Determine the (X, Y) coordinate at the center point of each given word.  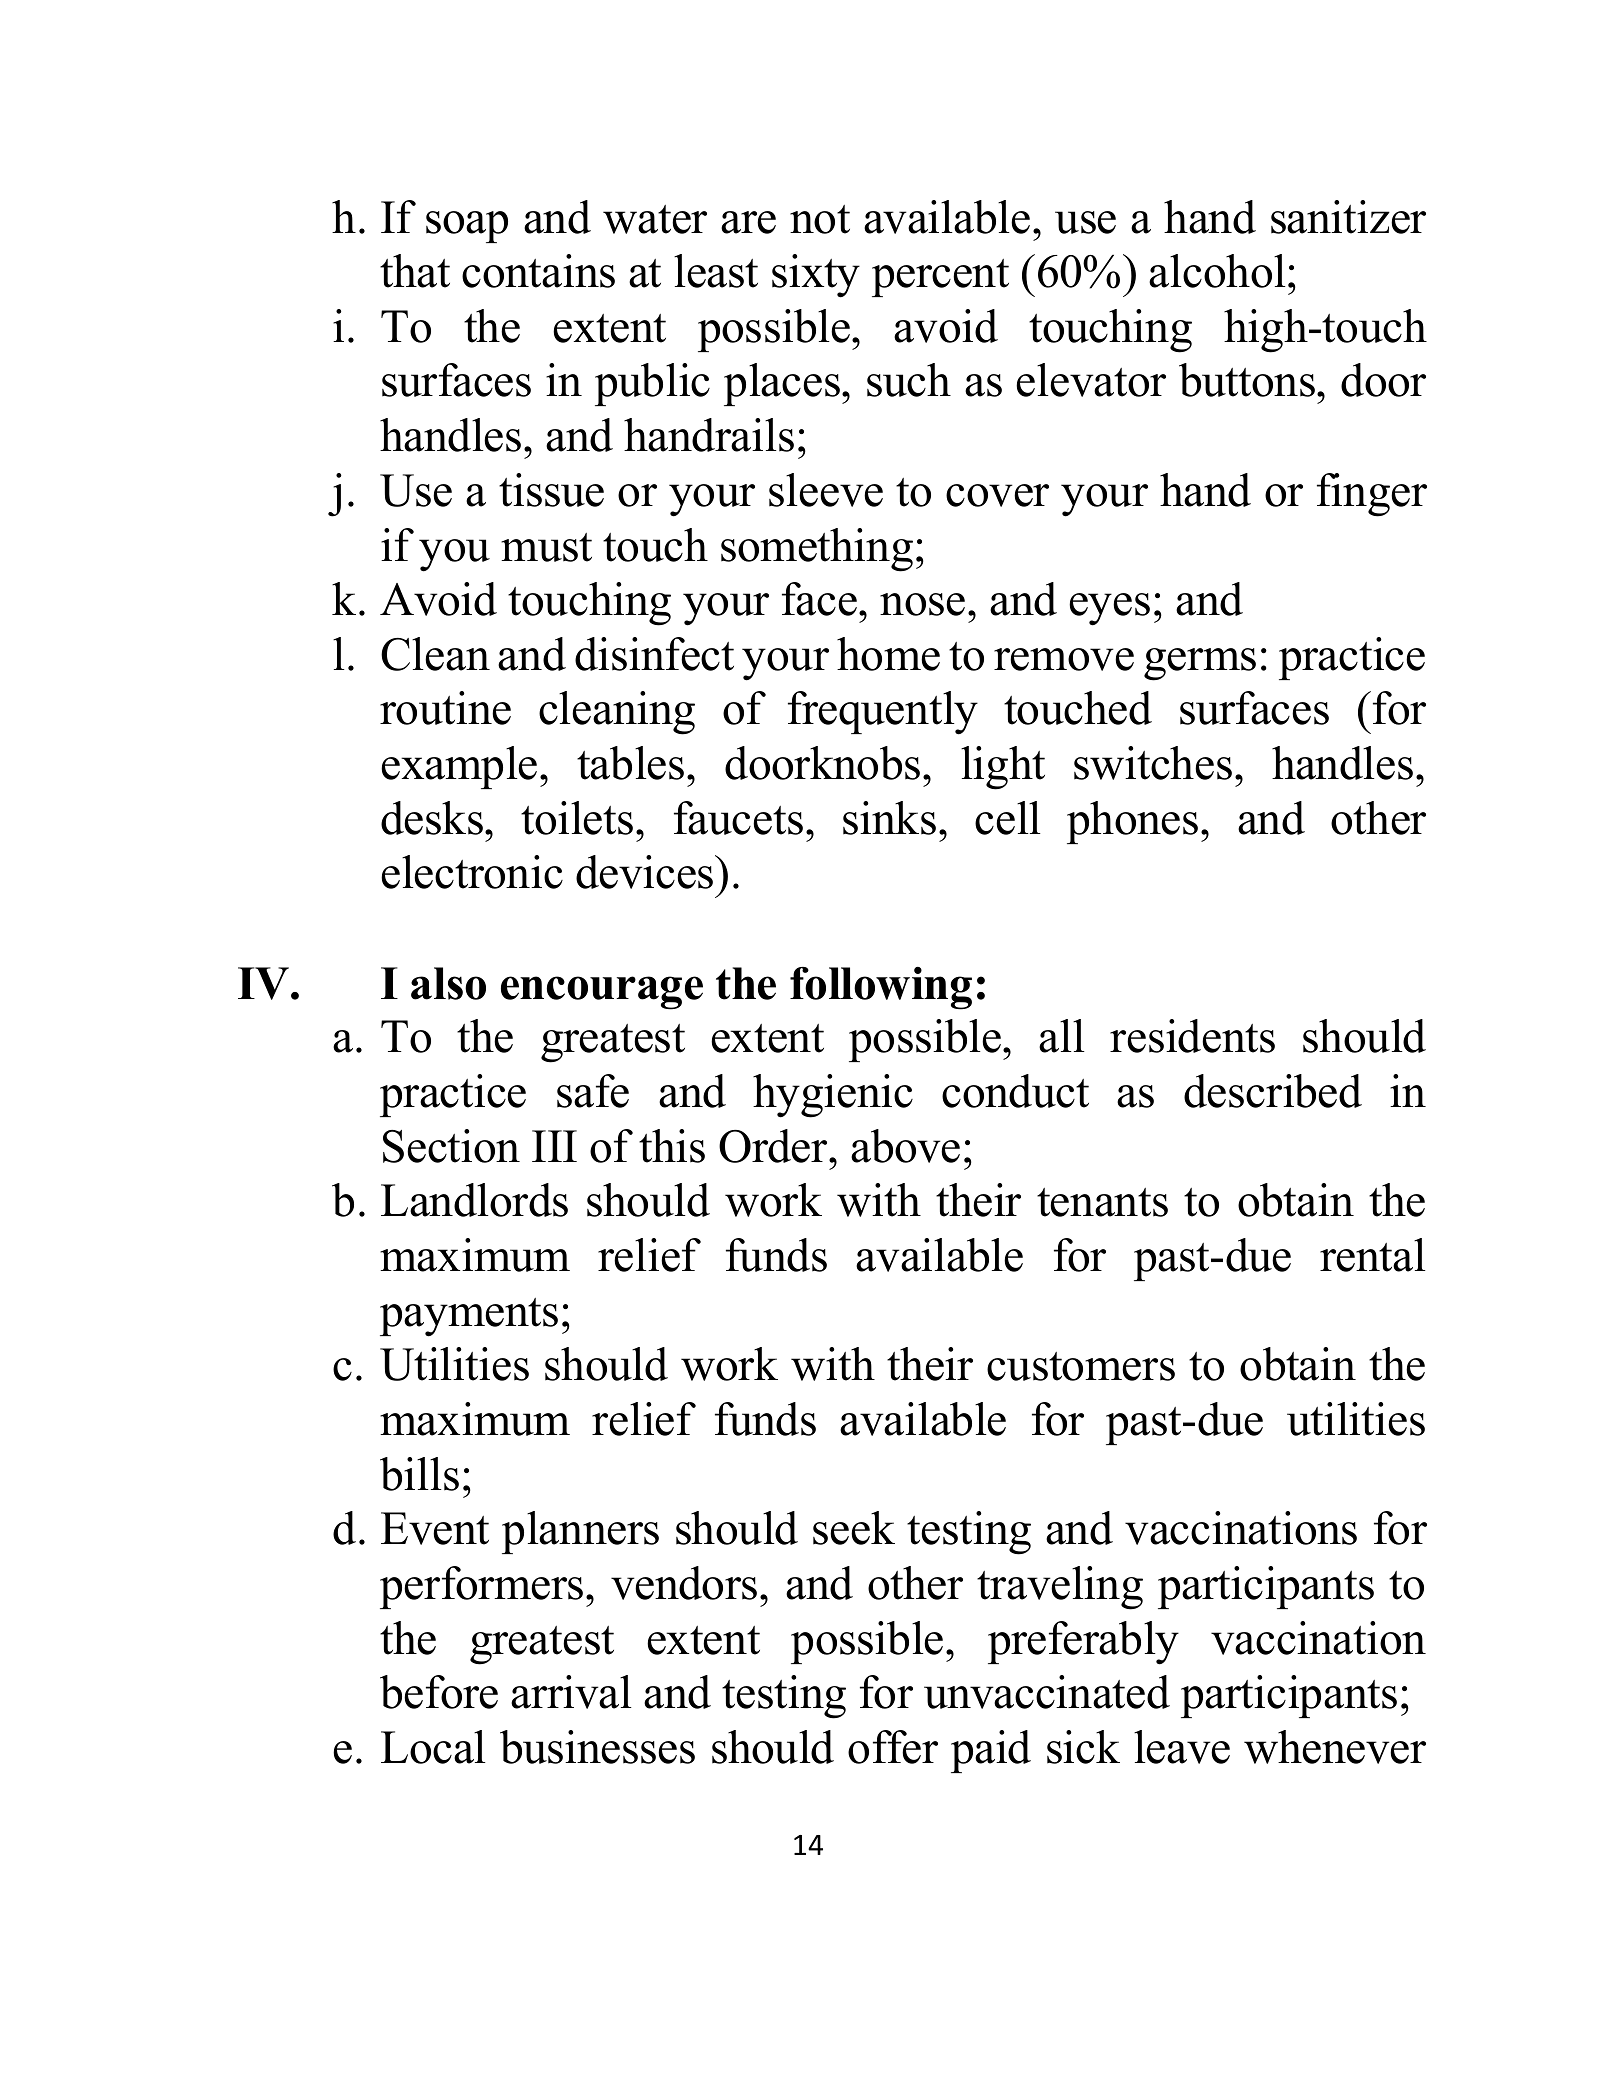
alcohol (1217, 271)
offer (893, 1747)
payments (469, 1317)
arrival (571, 1692)
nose (922, 604)
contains (538, 271)
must (546, 547)
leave (1182, 1747)
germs (1200, 664)
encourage (602, 993)
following (881, 988)
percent (940, 278)
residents (1192, 1036)
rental (1373, 1255)
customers (1081, 1366)
